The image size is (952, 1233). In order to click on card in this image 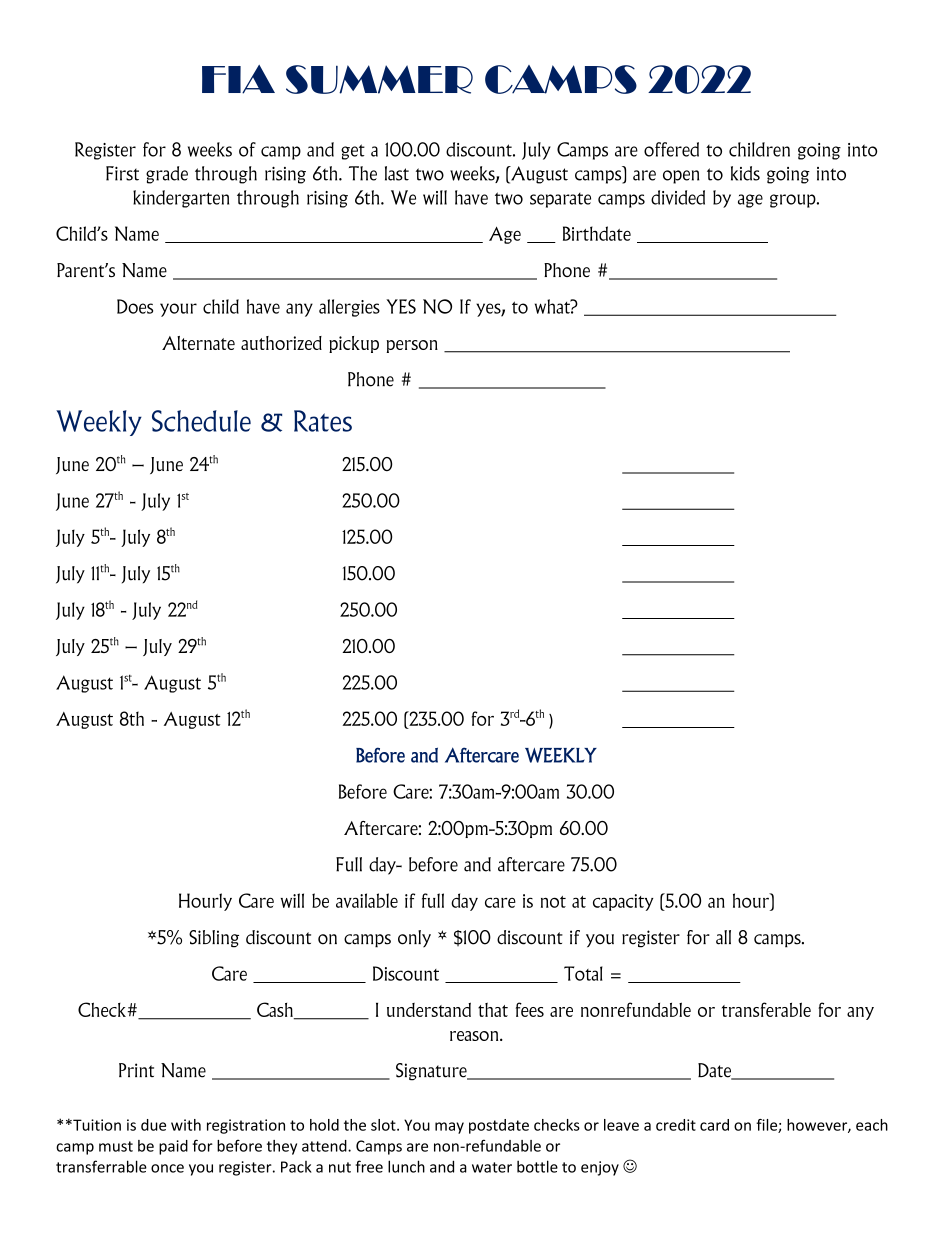, I will do `click(714, 1125)`.
